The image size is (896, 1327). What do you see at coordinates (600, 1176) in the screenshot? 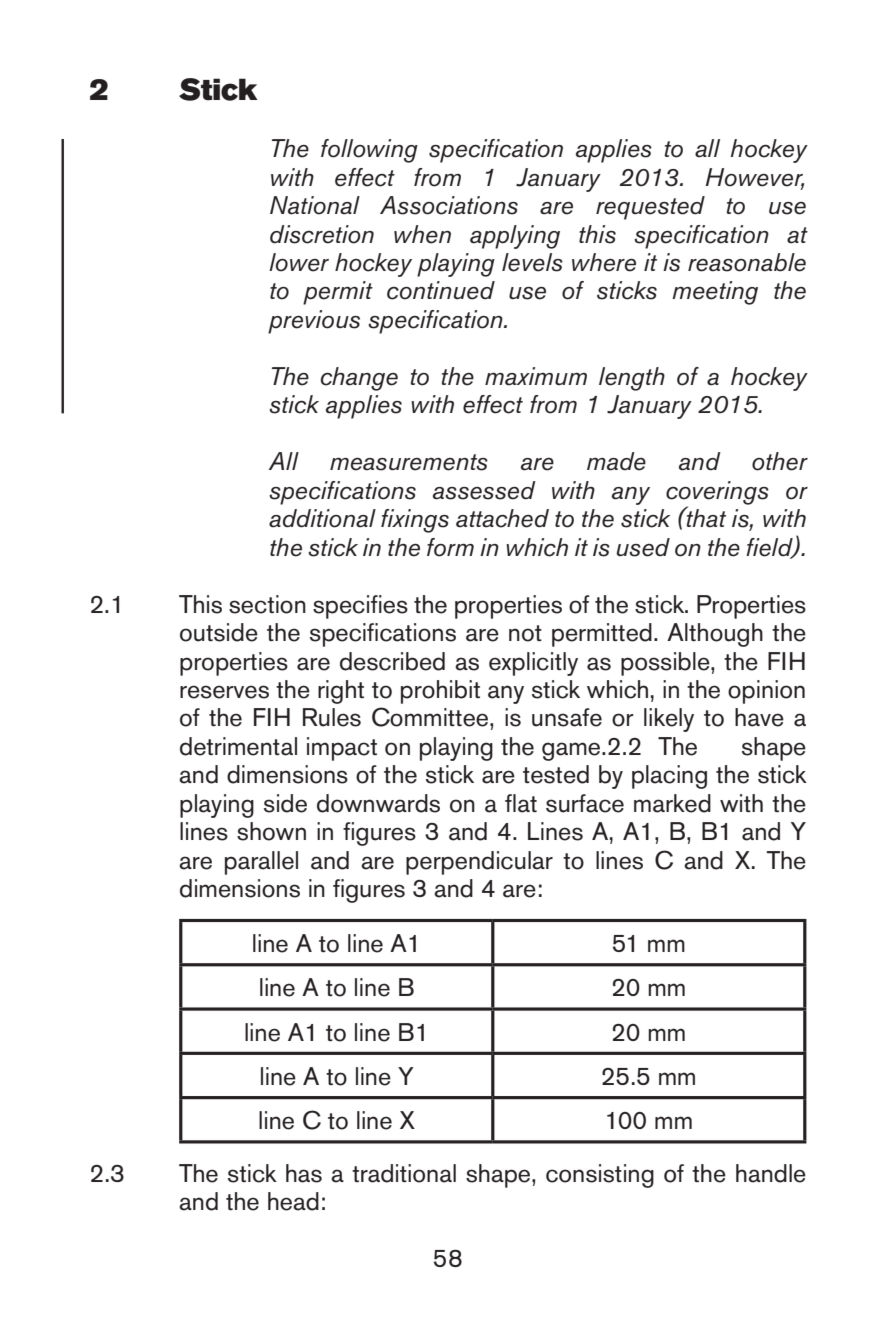
I see `consisting` at bounding box center [600, 1176].
